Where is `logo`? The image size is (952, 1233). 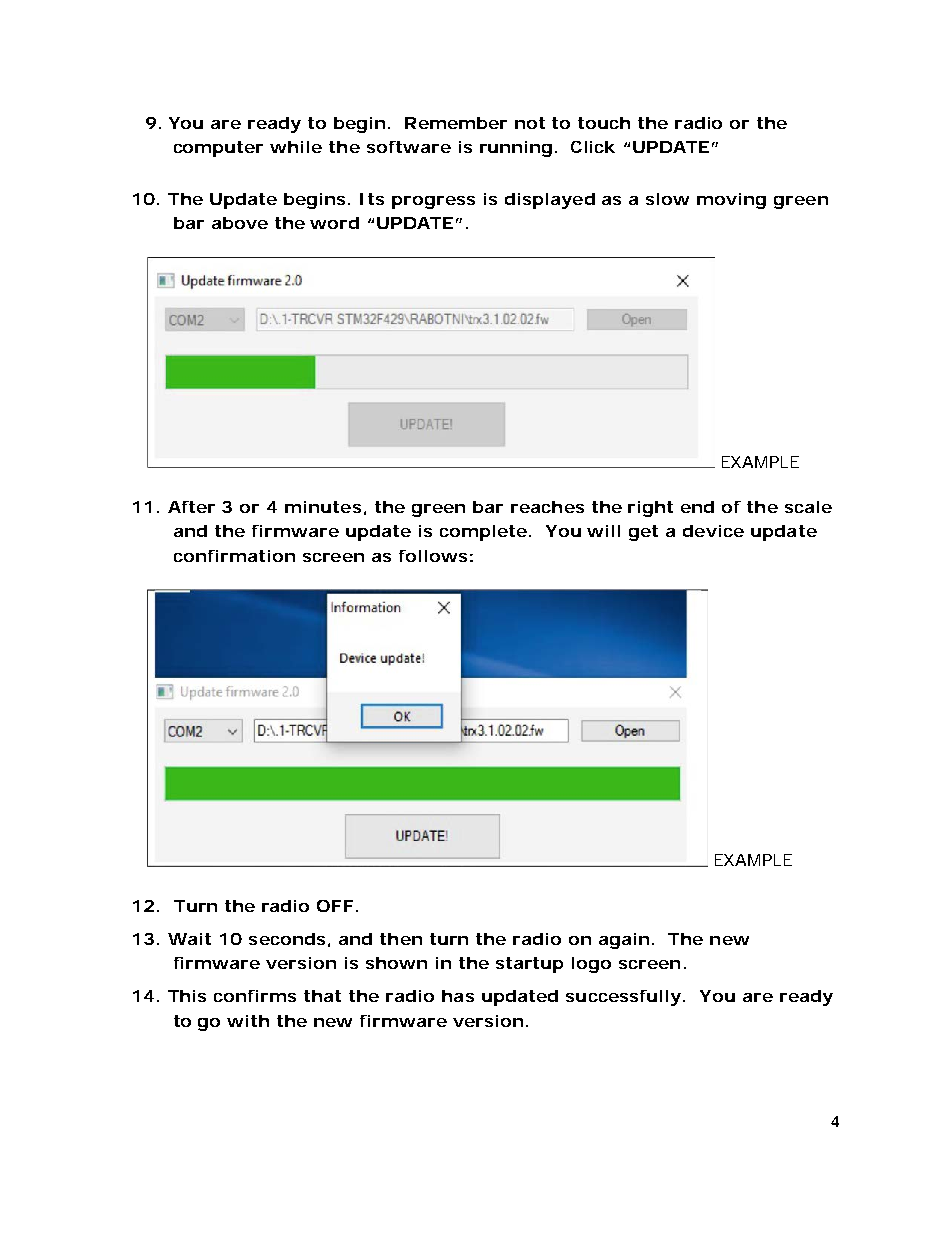
logo is located at coordinates (591, 965).
